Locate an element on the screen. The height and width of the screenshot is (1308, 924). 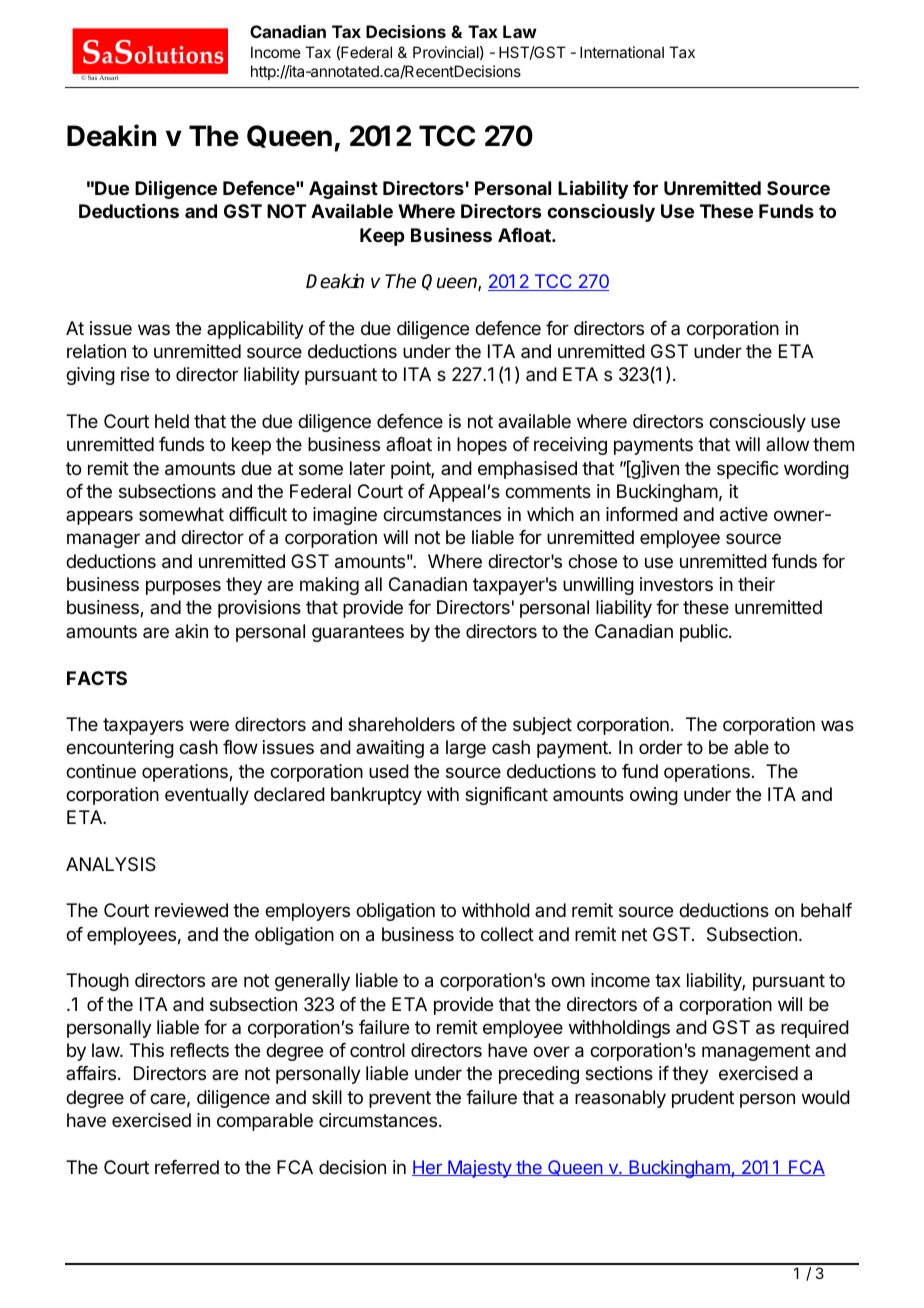
order is located at coordinates (661, 747).
